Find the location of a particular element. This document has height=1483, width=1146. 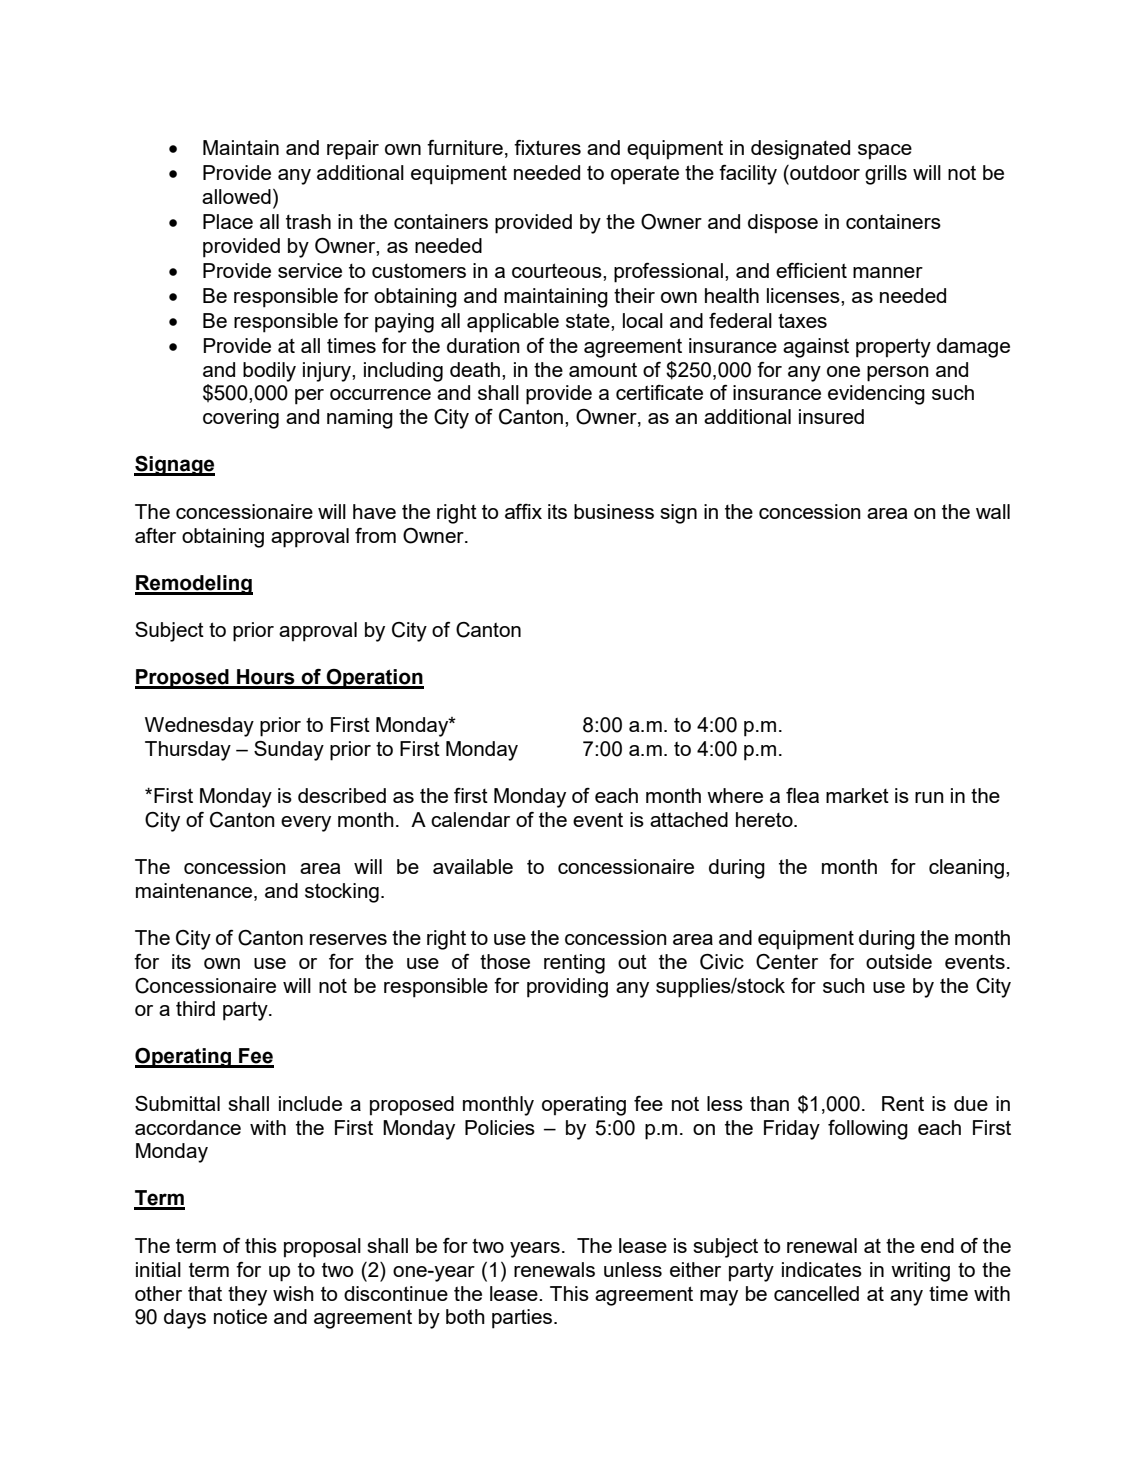

those is located at coordinates (505, 961).
